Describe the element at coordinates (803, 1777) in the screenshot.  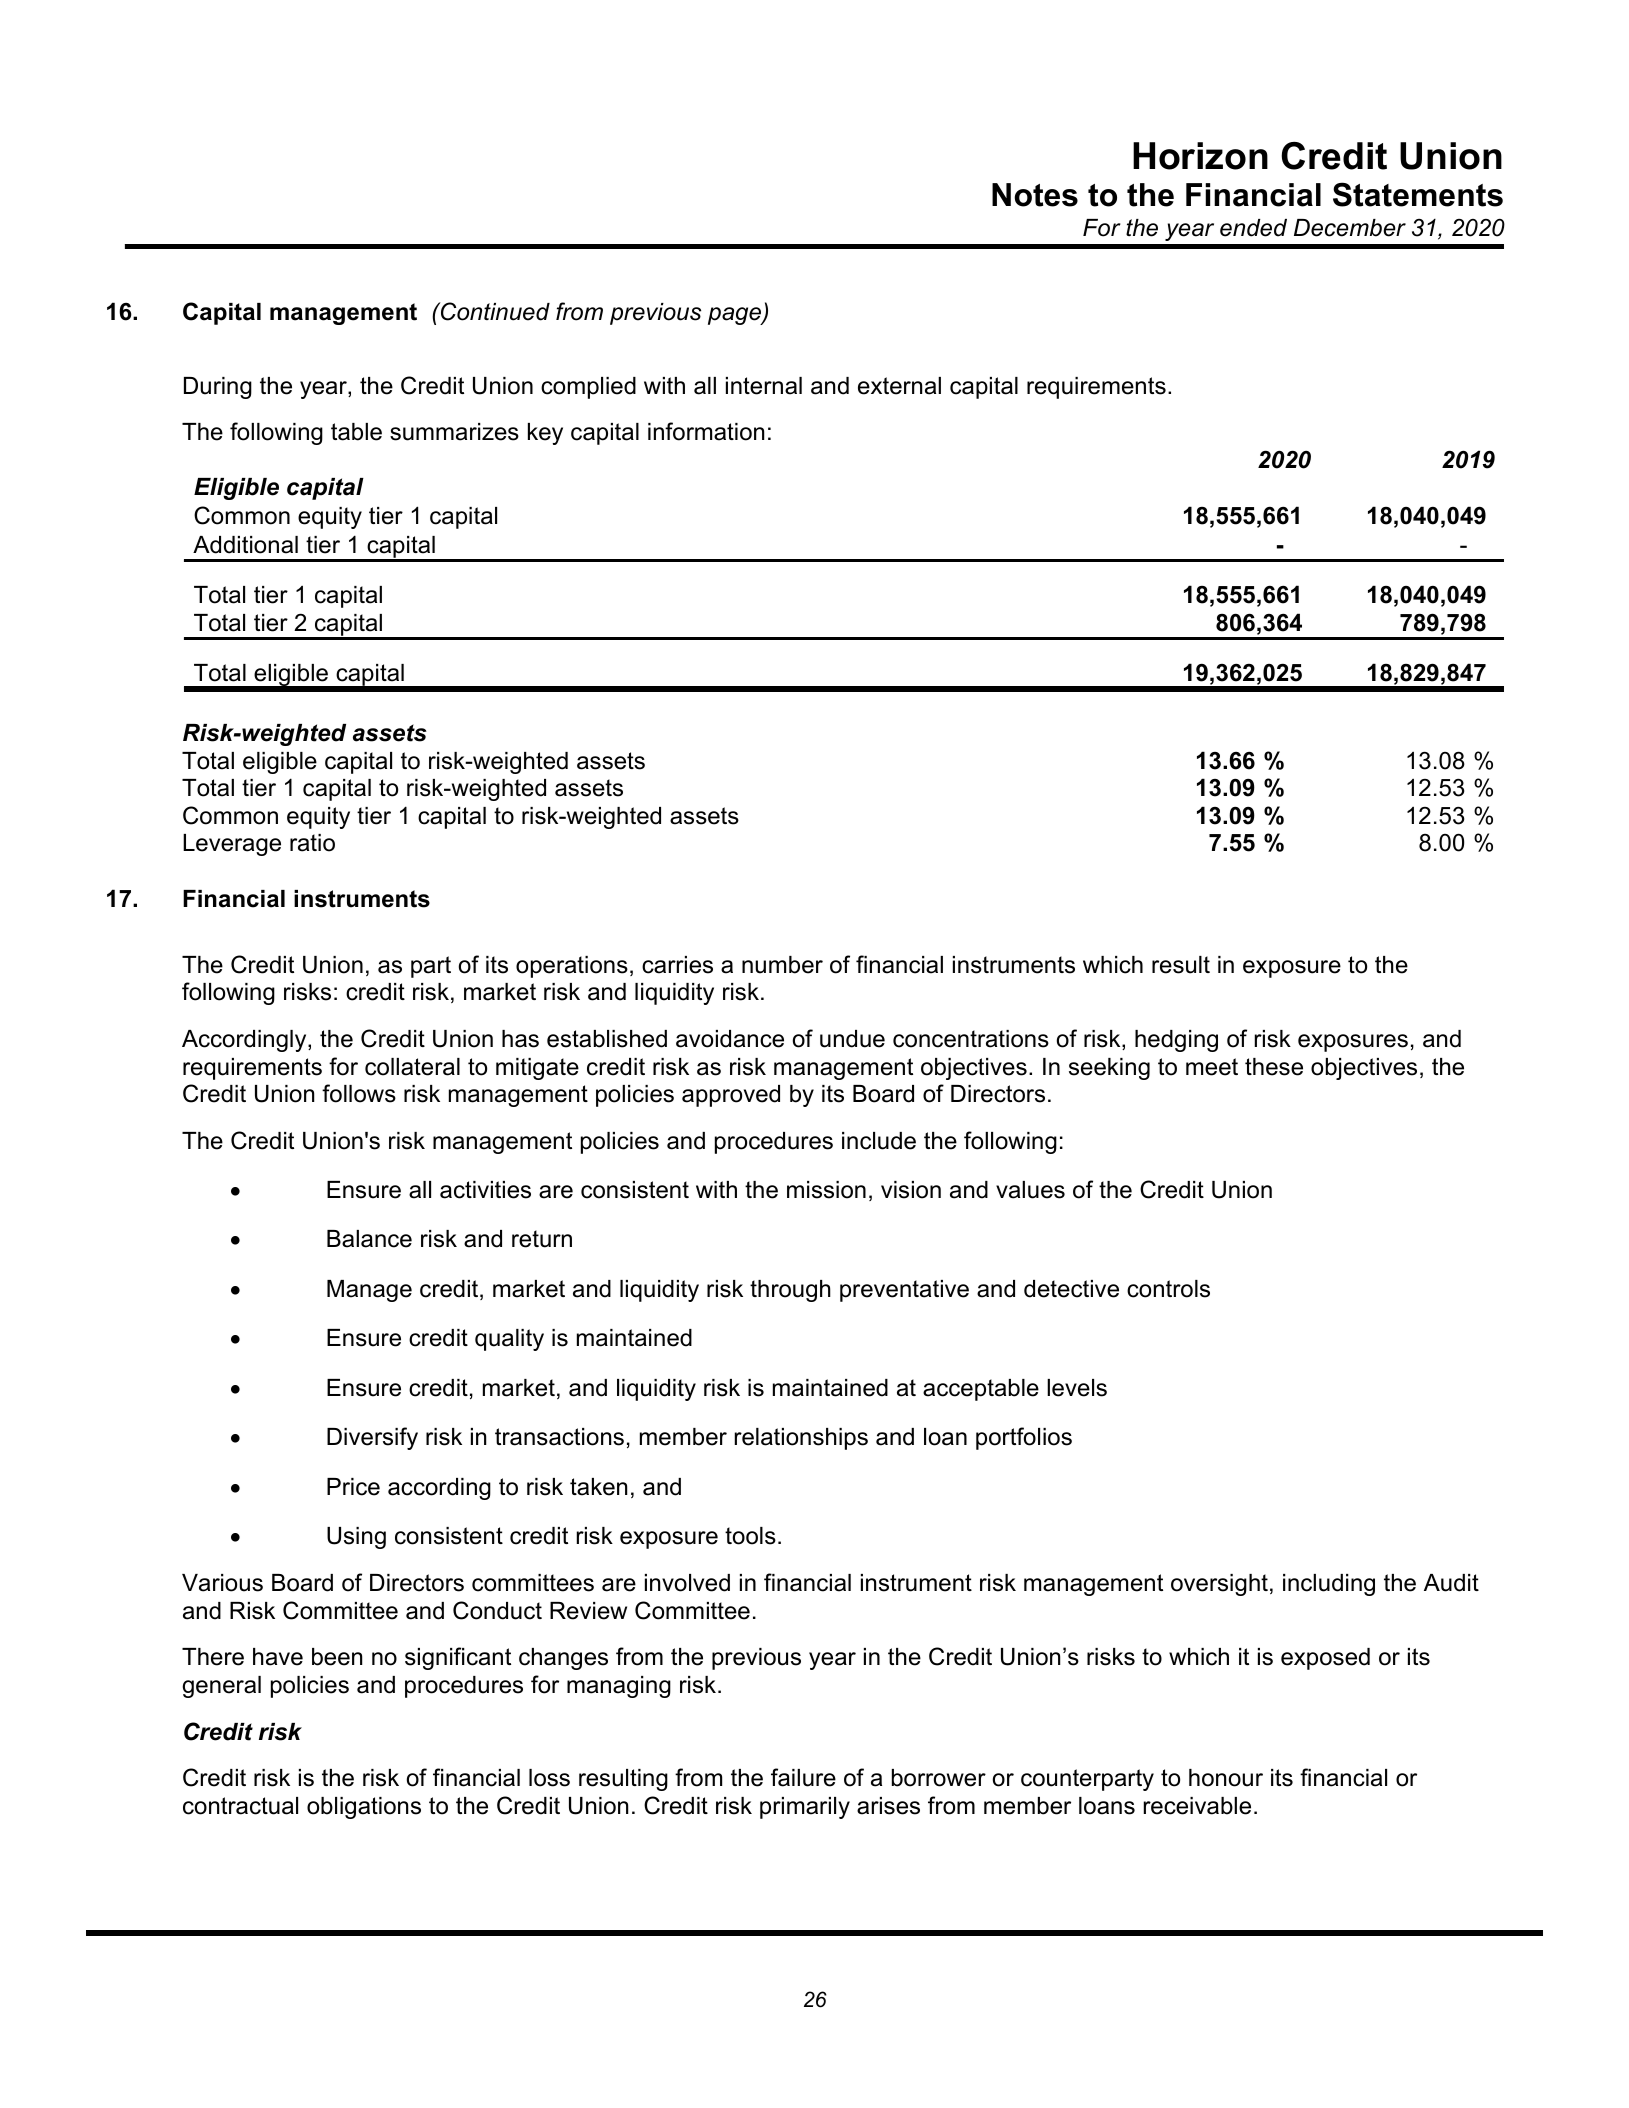
I see `failure` at that location.
